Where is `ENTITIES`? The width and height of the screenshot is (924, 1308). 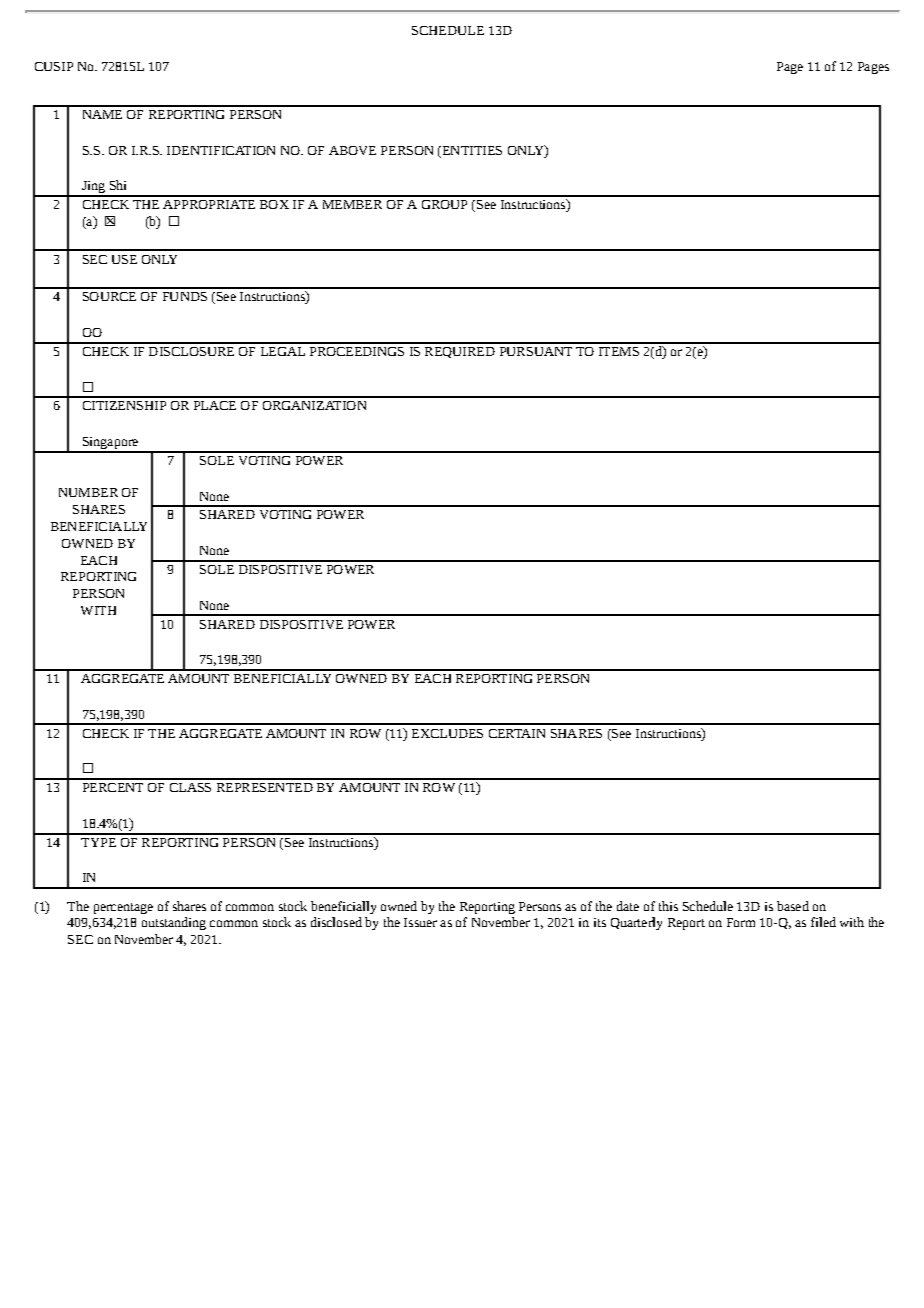 ENTITIES is located at coordinates (471, 150).
